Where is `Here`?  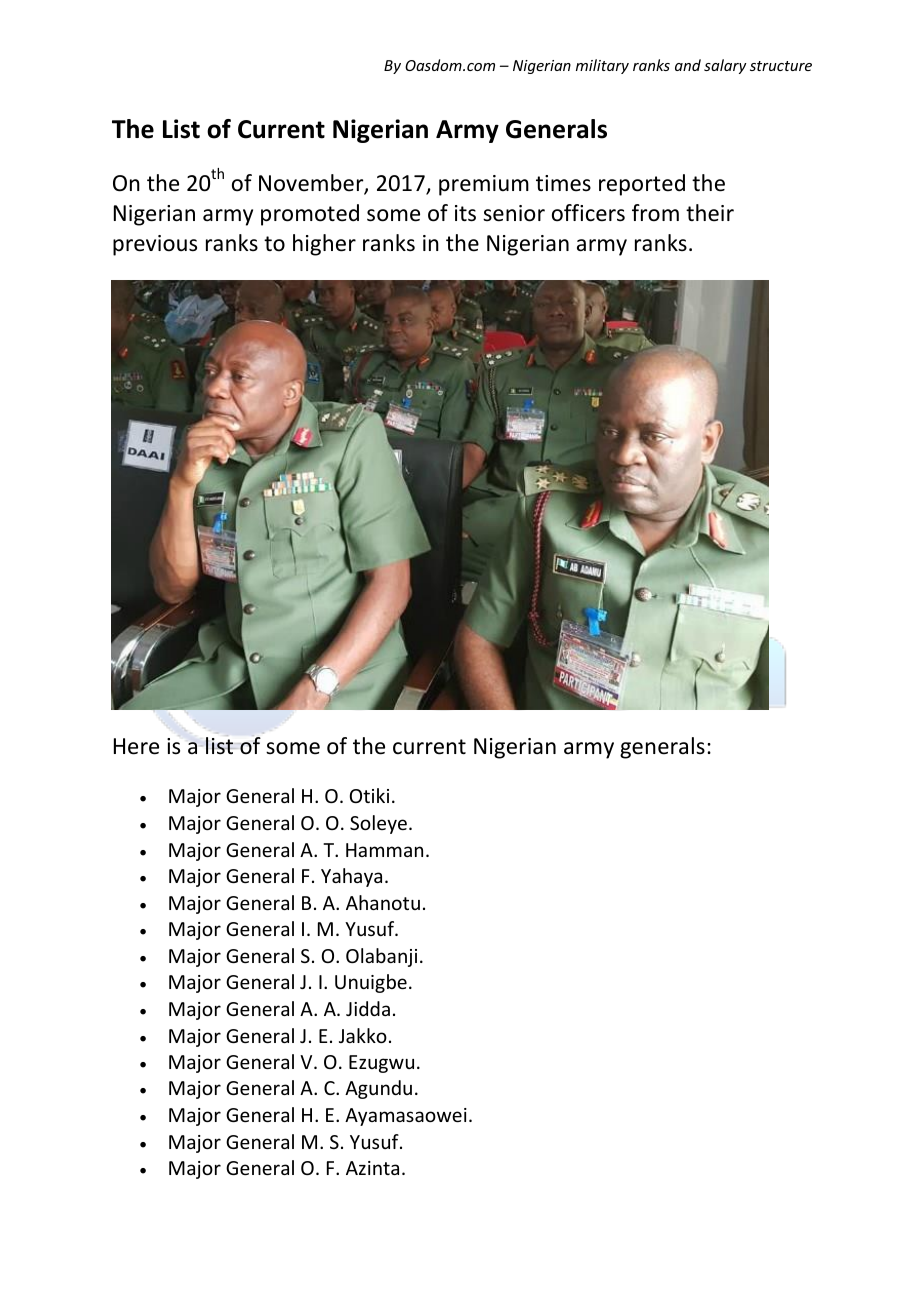
Here is located at coordinates (136, 746).
